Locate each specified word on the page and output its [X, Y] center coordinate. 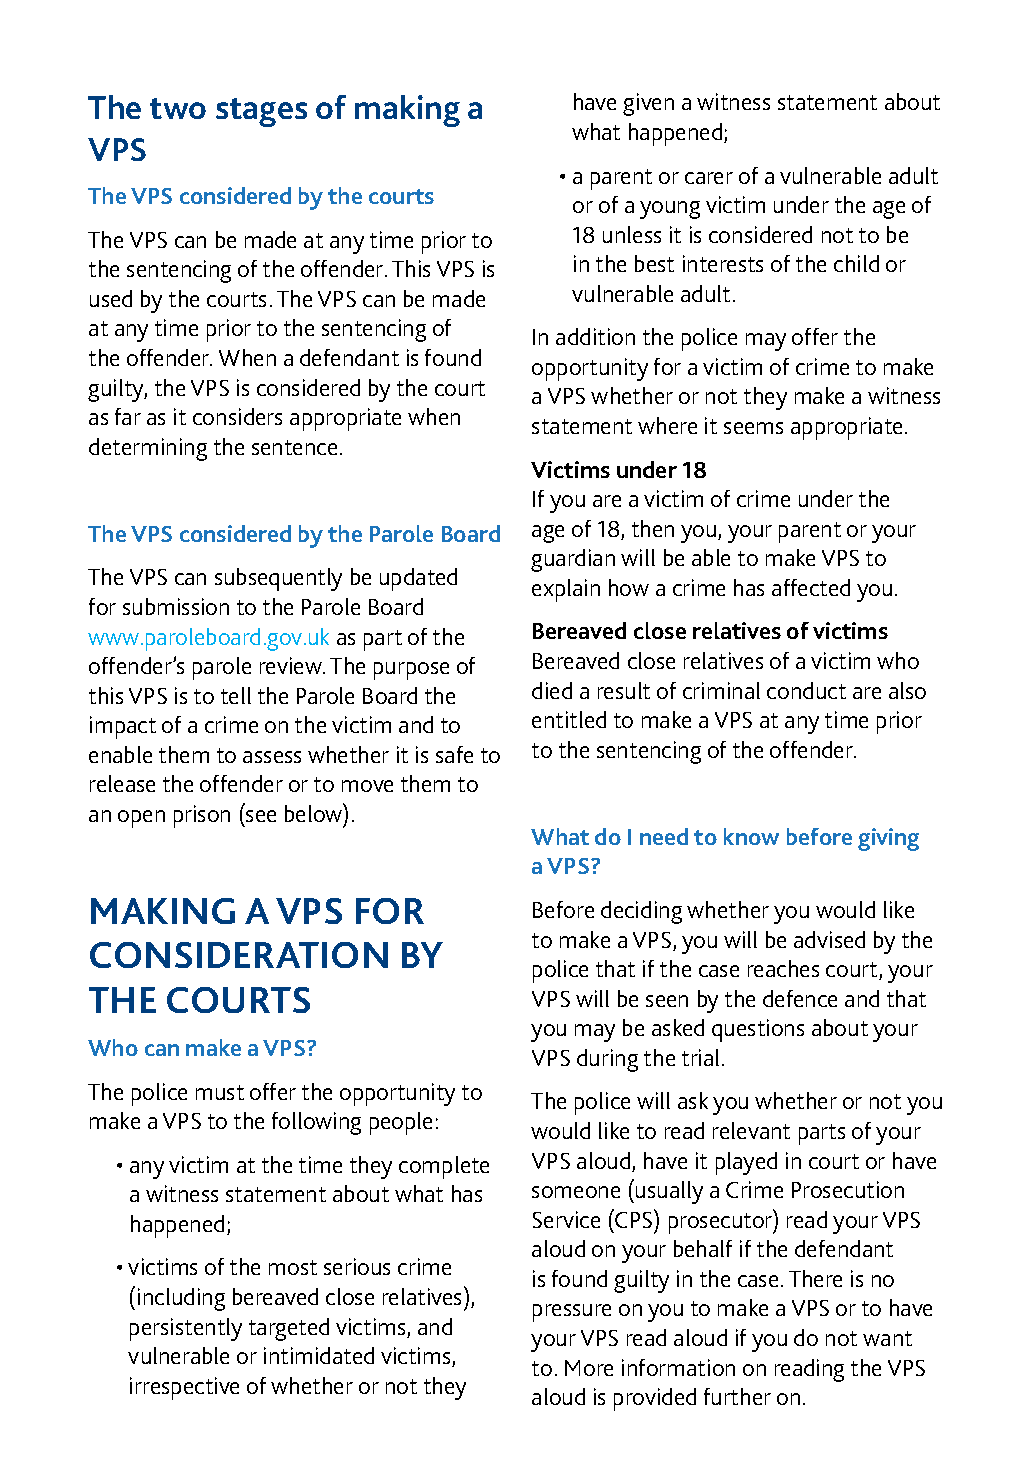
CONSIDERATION [239, 955]
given [648, 104]
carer [709, 178]
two [178, 108]
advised [829, 939]
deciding [641, 912]
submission [176, 606]
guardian [573, 560]
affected [811, 587]
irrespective [184, 1388]
